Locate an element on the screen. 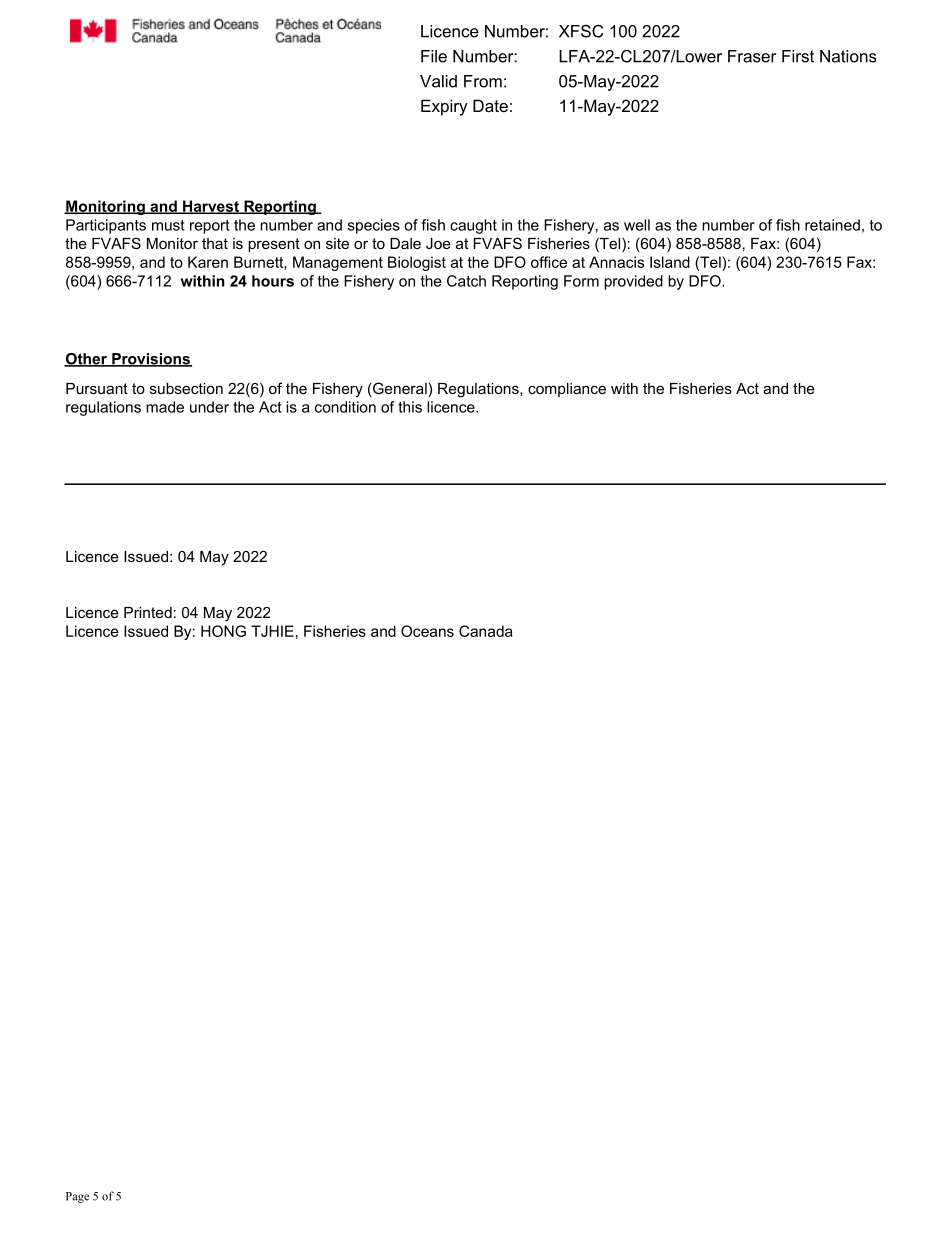 Image resolution: width=952 pixels, height=1233 pixels. Canada is located at coordinates (486, 631).
